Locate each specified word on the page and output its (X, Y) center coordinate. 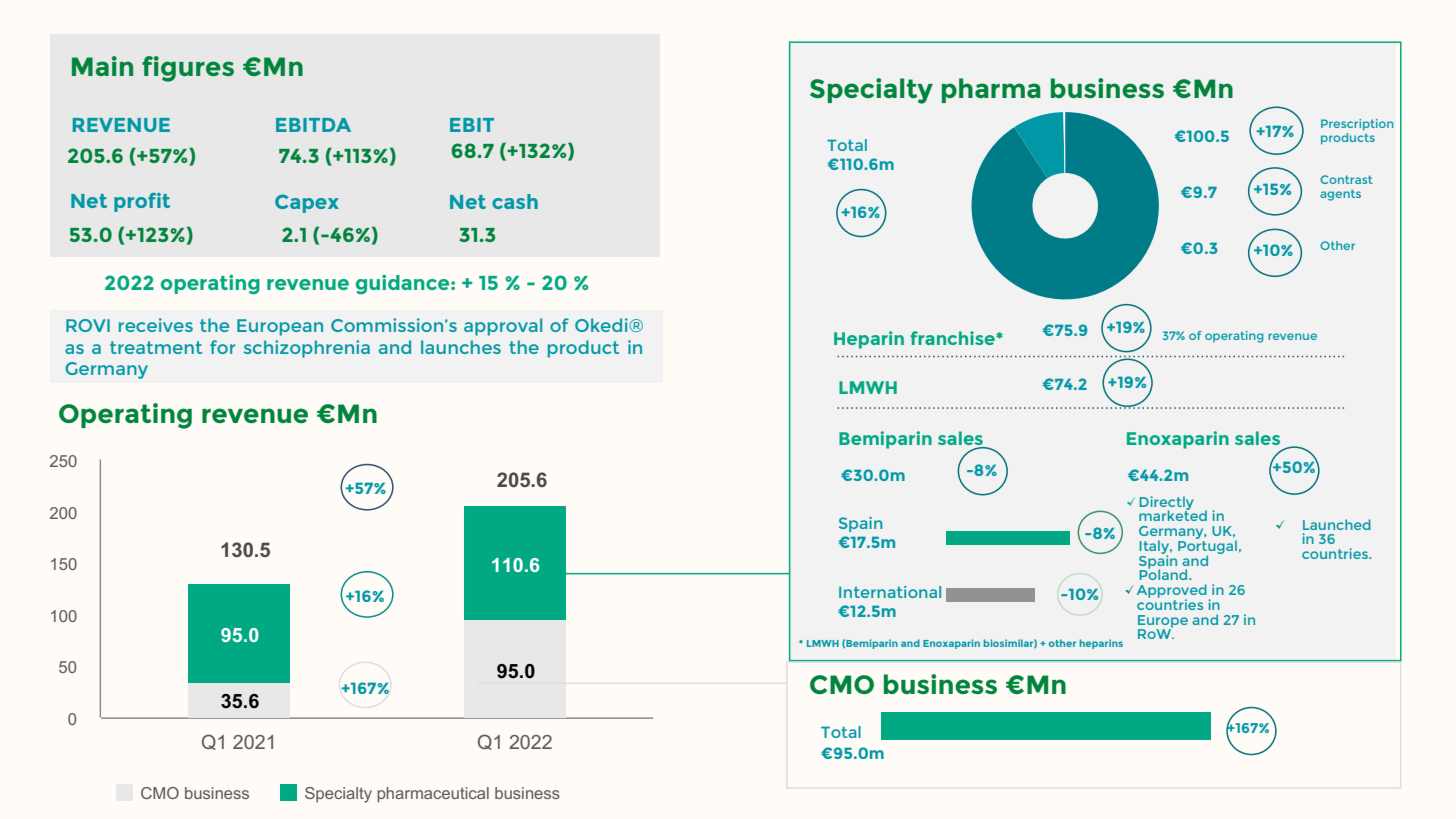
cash (515, 201)
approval (503, 327)
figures (188, 69)
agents (1340, 195)
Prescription (1357, 124)
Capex (307, 203)
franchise (953, 338)
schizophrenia (307, 349)
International (890, 592)
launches (461, 347)
